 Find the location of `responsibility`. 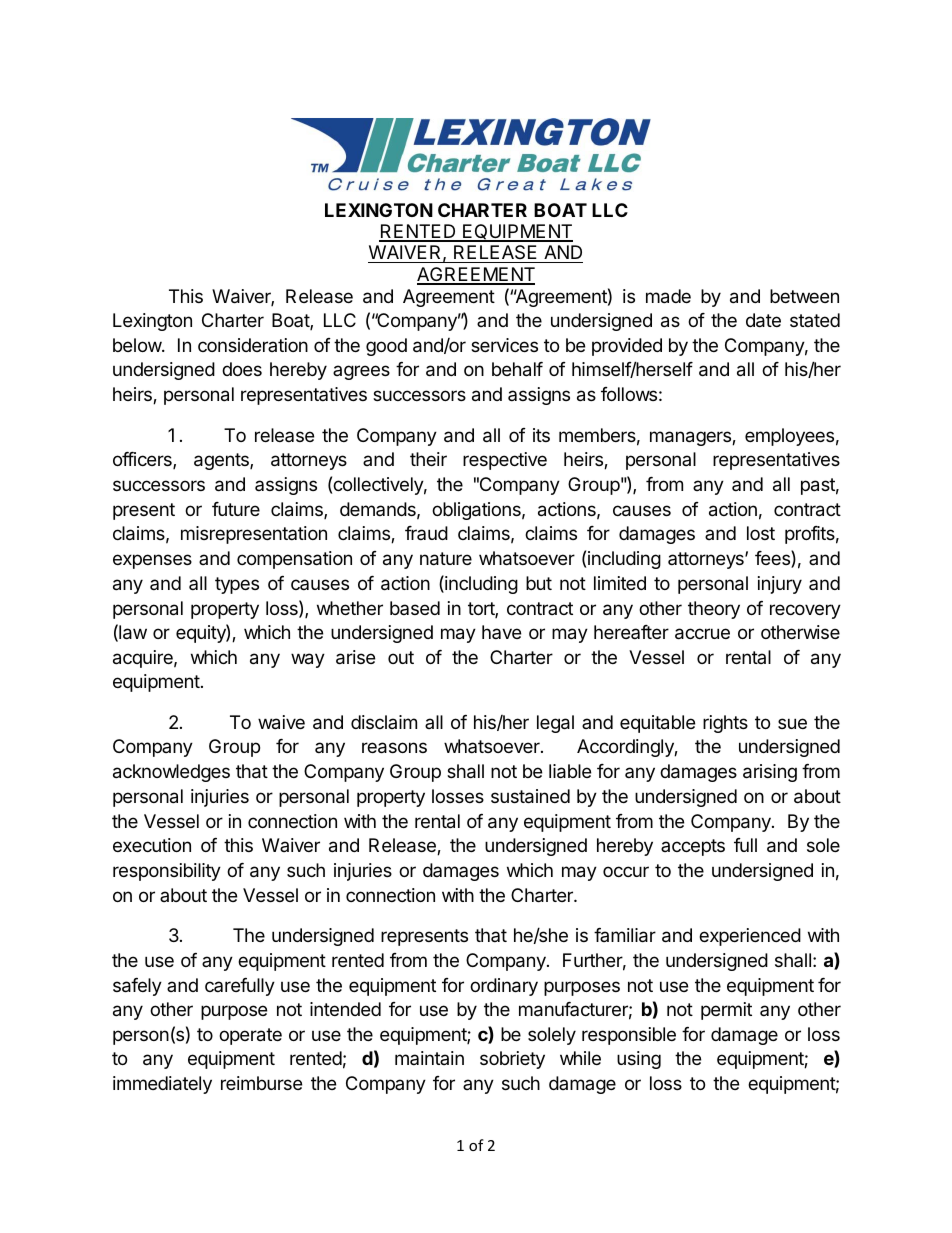

responsibility is located at coordinates (167, 872).
